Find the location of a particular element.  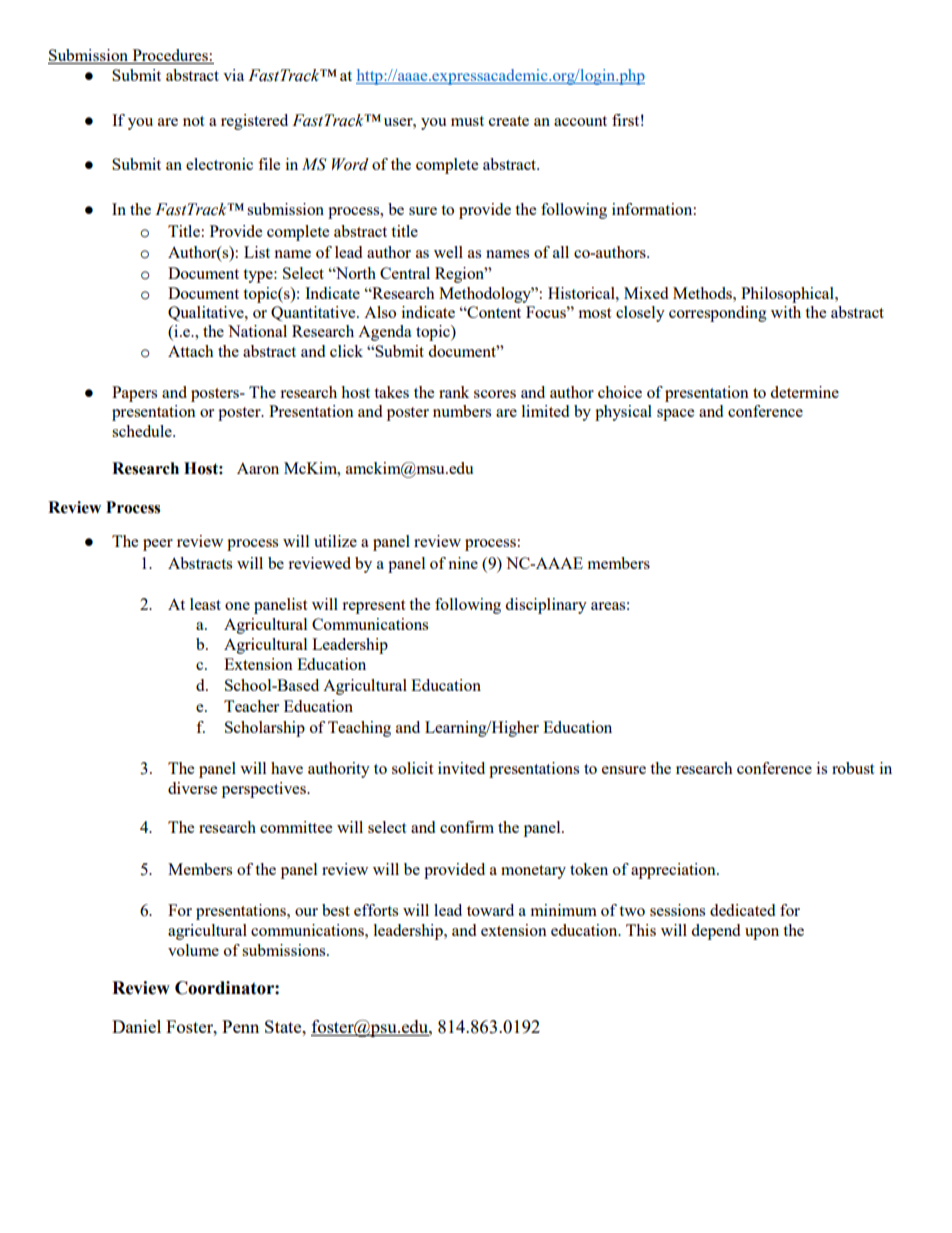

scores is located at coordinates (495, 394).
